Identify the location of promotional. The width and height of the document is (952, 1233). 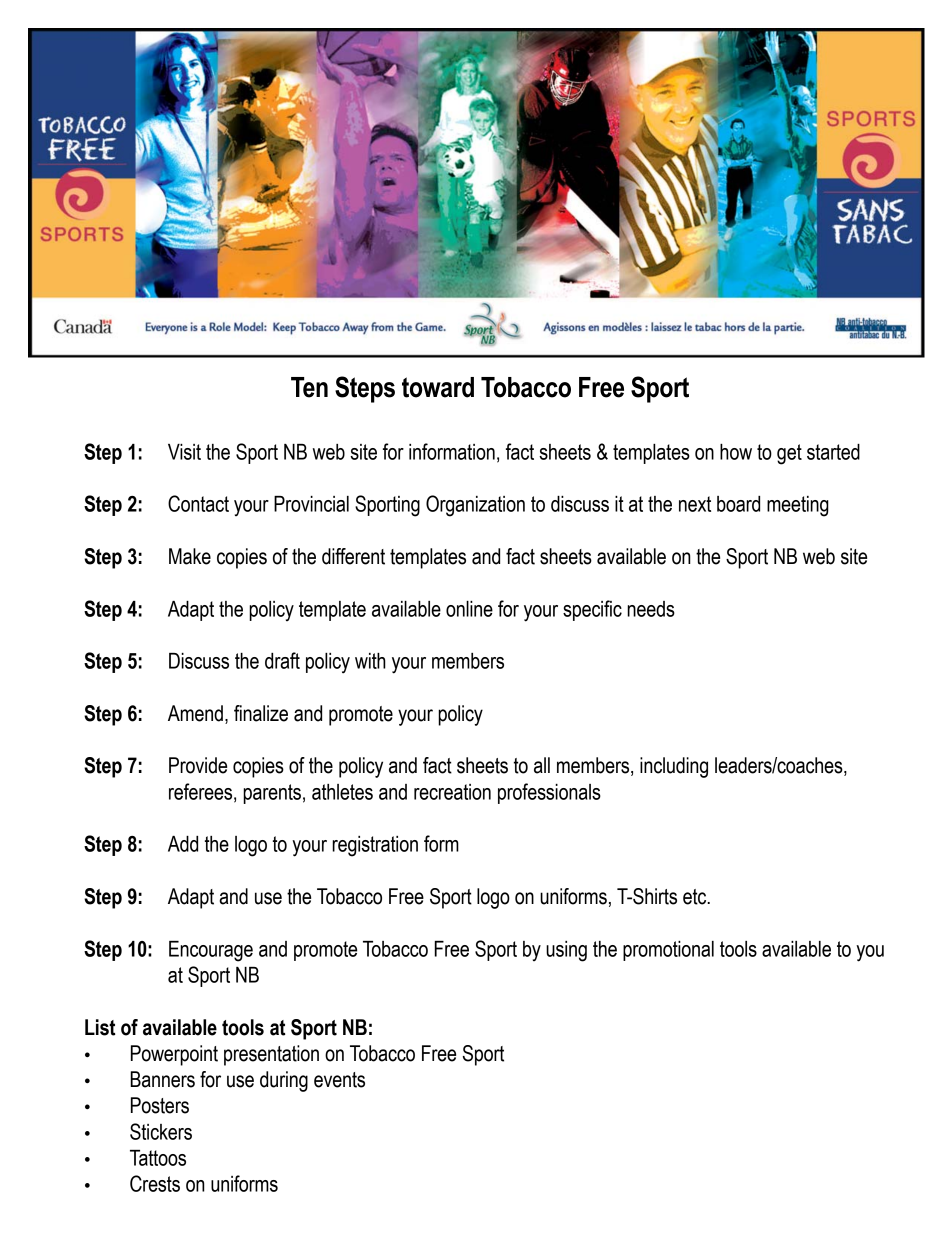
(668, 951).
